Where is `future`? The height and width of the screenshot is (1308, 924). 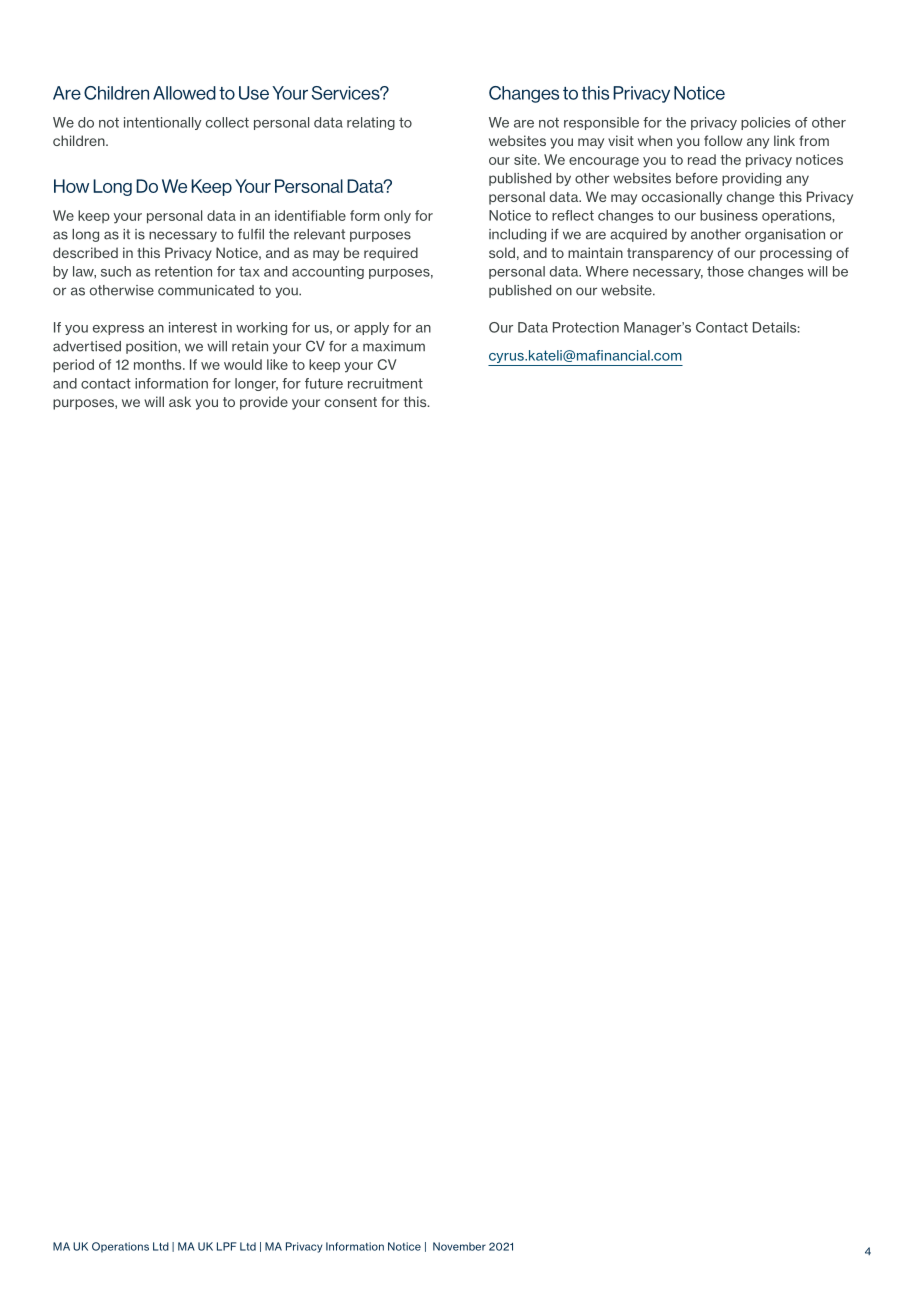 future is located at coordinates (324, 383).
